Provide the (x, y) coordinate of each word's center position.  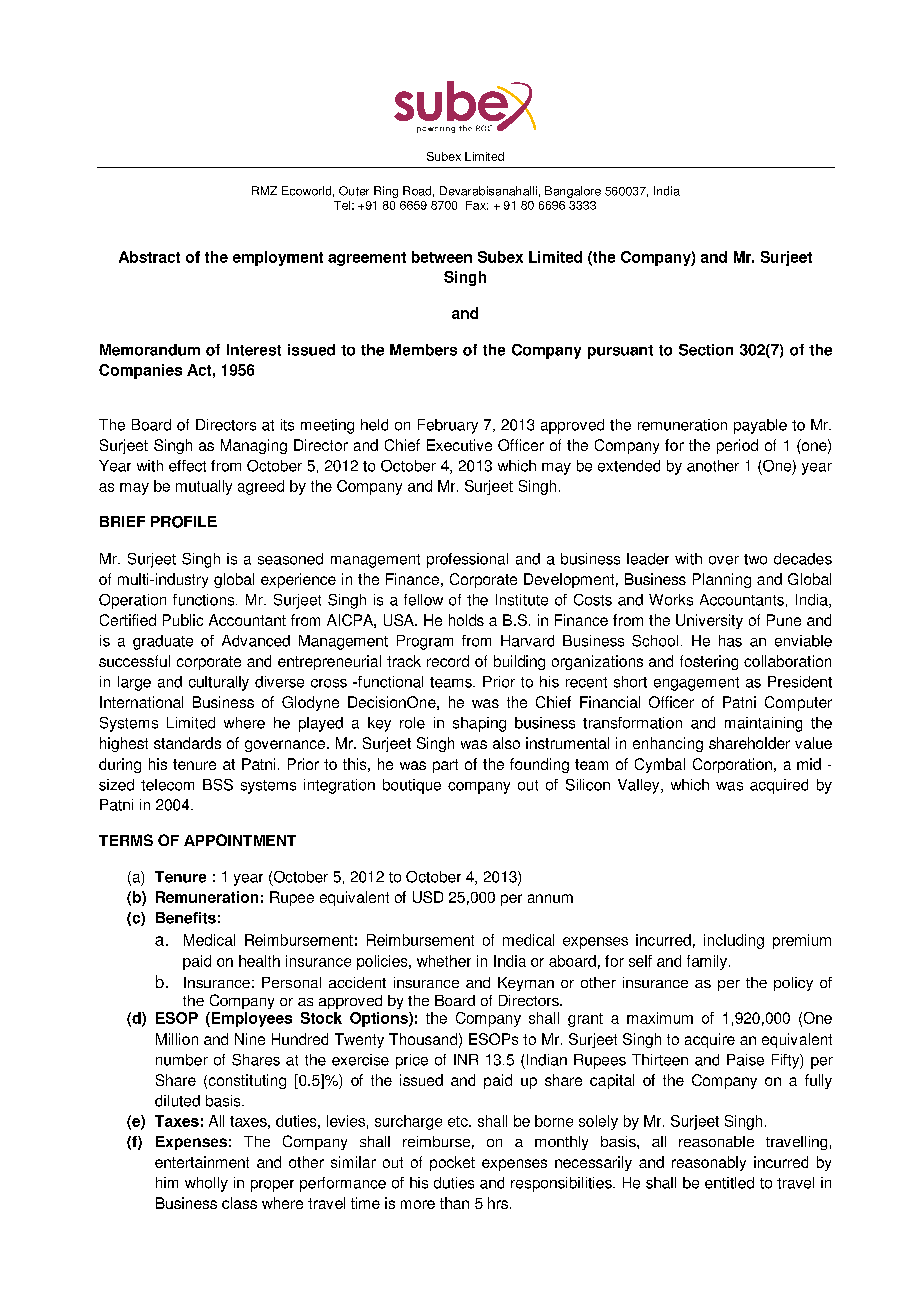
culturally (219, 683)
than (454, 1203)
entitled (729, 1183)
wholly (206, 1184)
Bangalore (573, 192)
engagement (696, 684)
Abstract (149, 257)
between (442, 257)
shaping (479, 724)
